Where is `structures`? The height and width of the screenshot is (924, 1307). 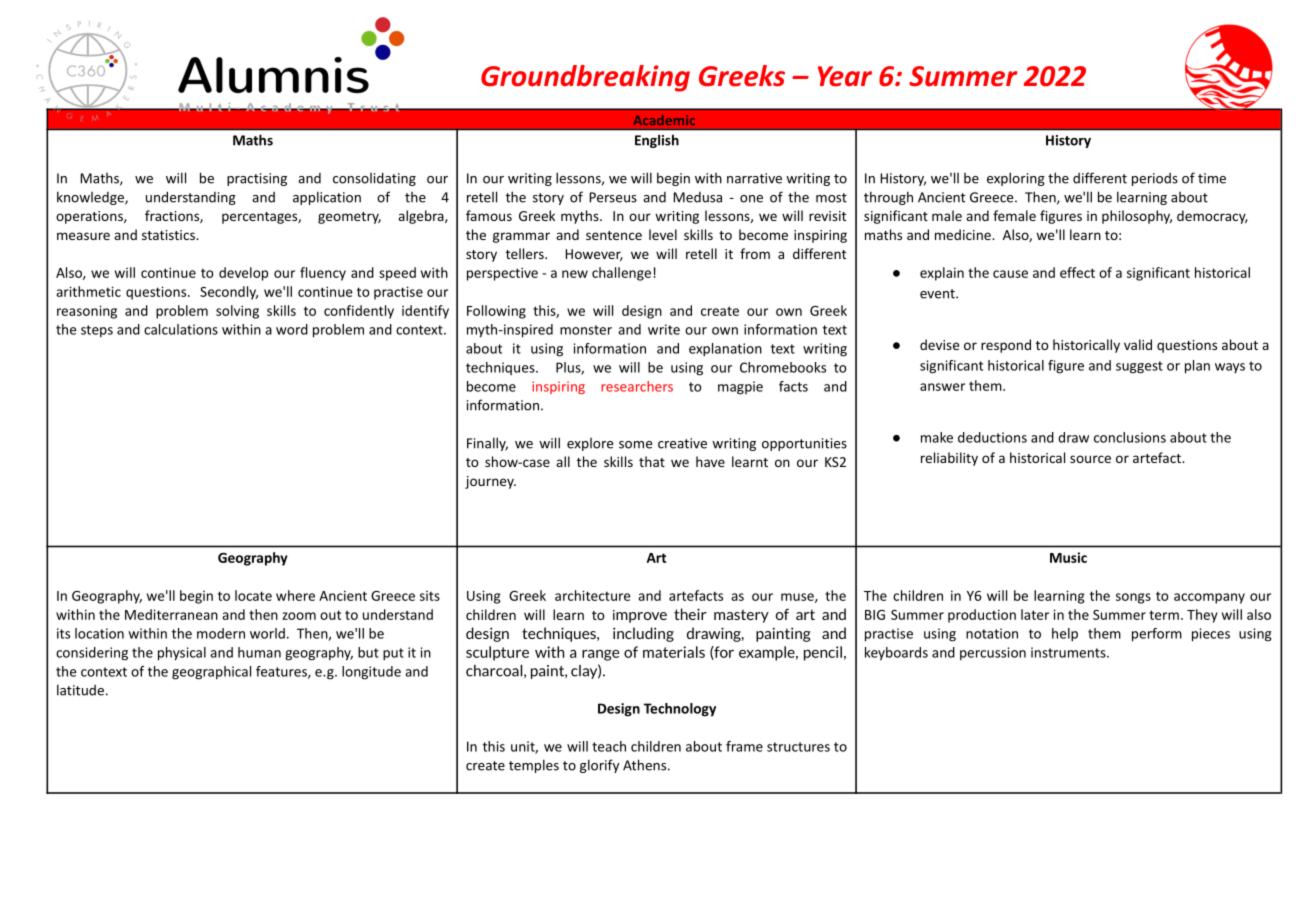
structures is located at coordinates (798, 747).
